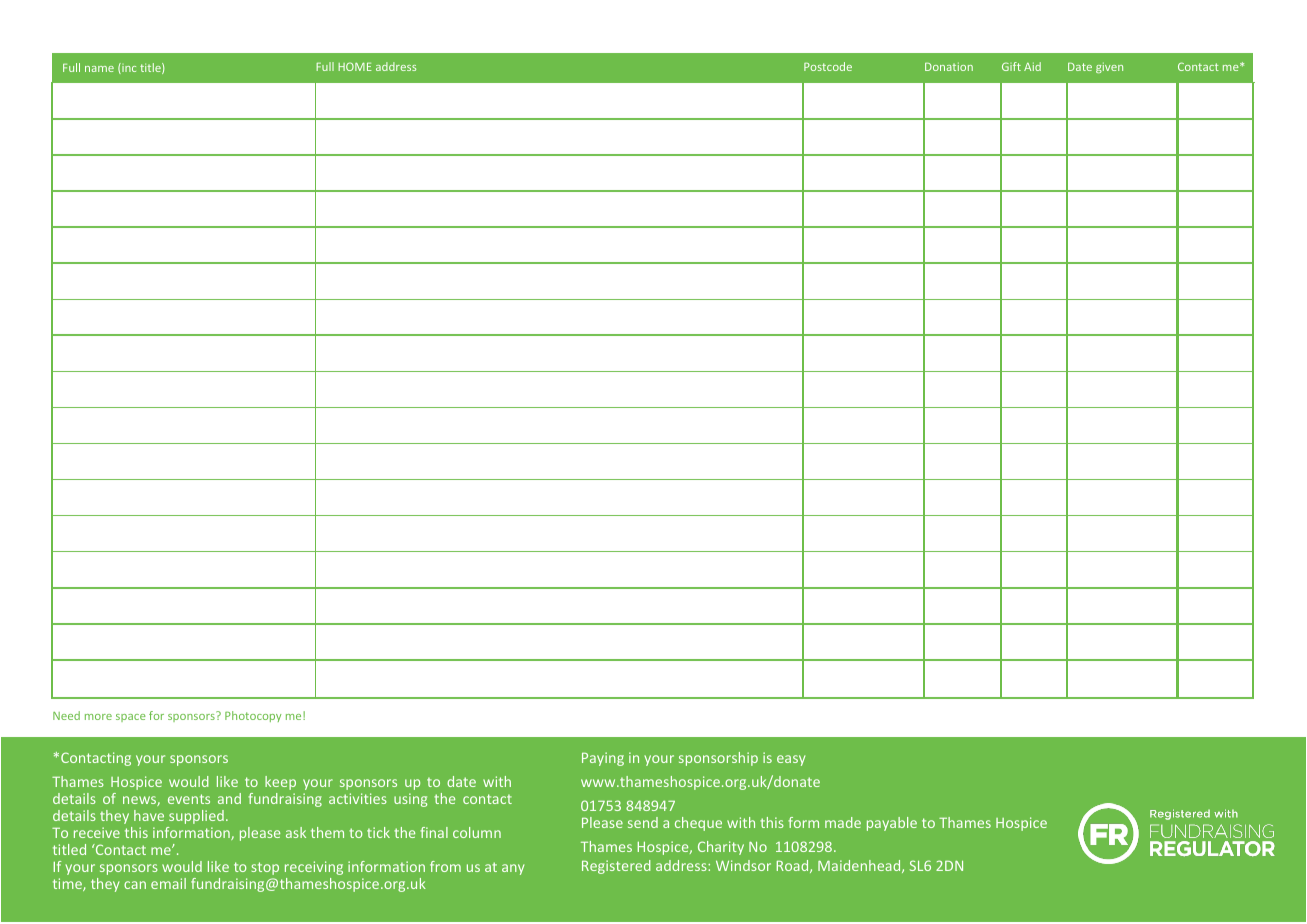  Describe the element at coordinates (616, 867) in the page. I see `Registered` at that location.
